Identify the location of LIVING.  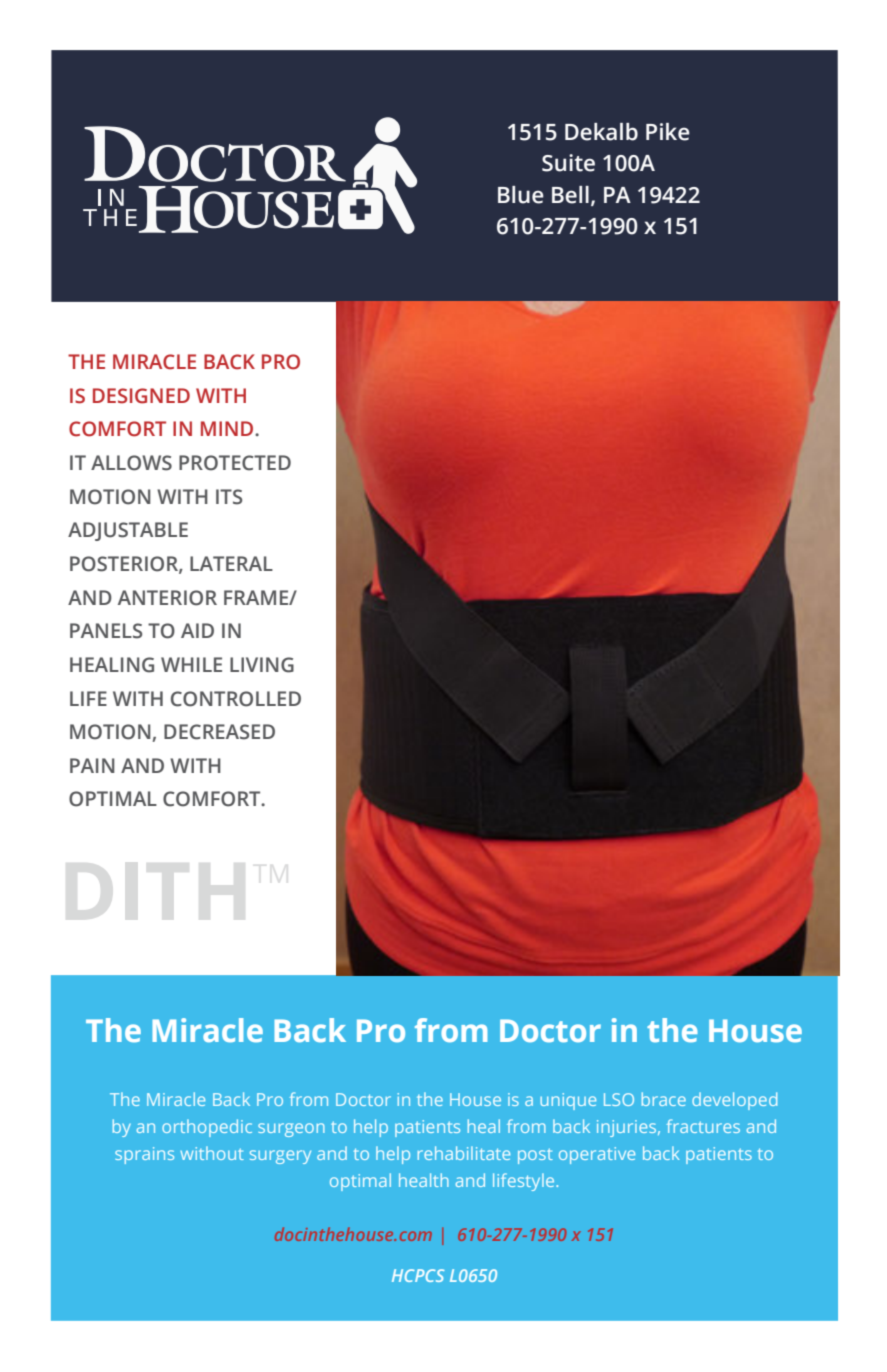
(262, 665).
